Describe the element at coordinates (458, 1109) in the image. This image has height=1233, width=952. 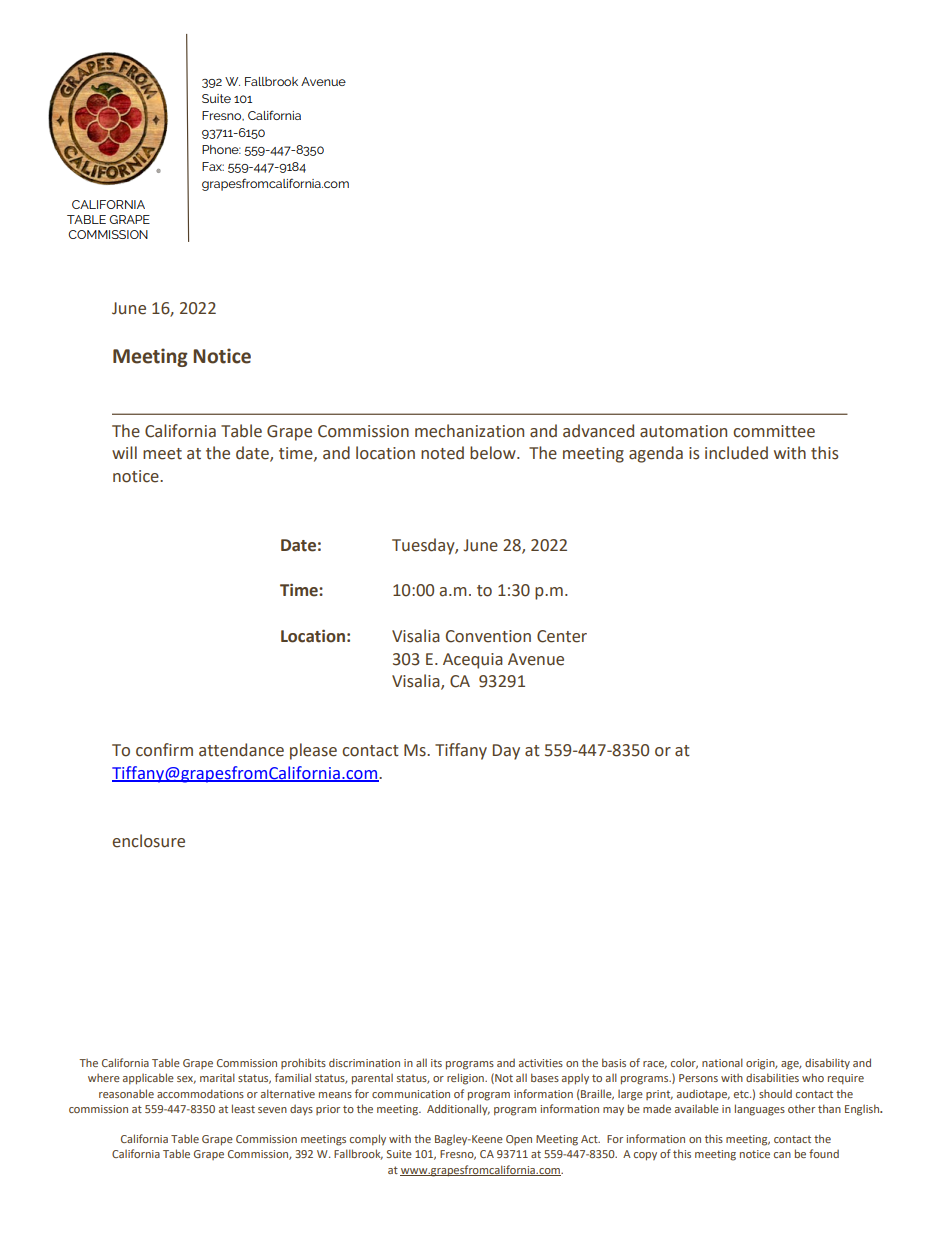
I see `Additionally` at that location.
